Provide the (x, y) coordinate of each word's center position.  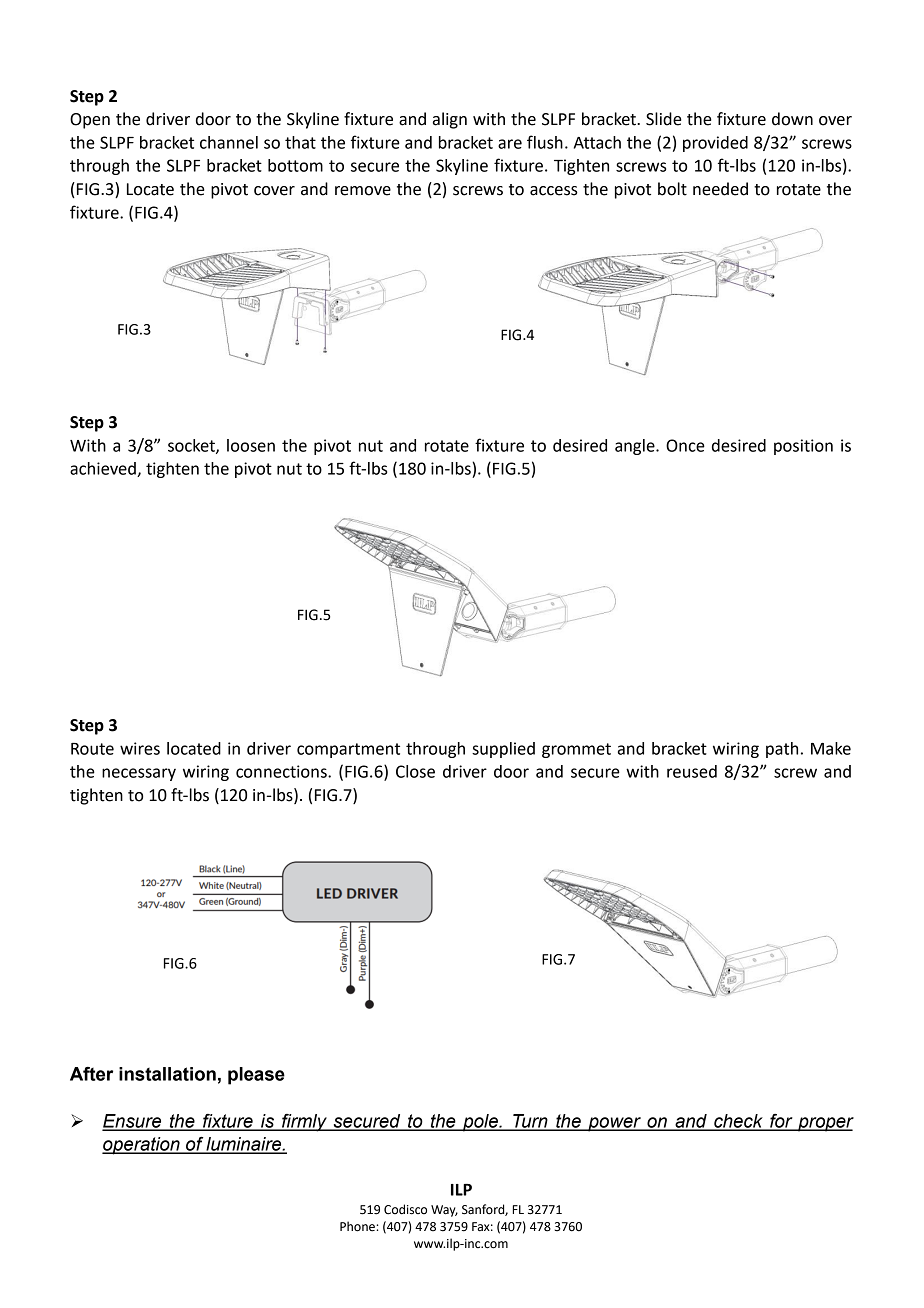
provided (715, 144)
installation (167, 1074)
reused (692, 771)
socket (192, 446)
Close (415, 771)
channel (229, 142)
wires (140, 748)
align (450, 120)
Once (685, 445)
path (782, 750)
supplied (503, 750)
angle (636, 447)
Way (444, 1211)
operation (142, 1146)
